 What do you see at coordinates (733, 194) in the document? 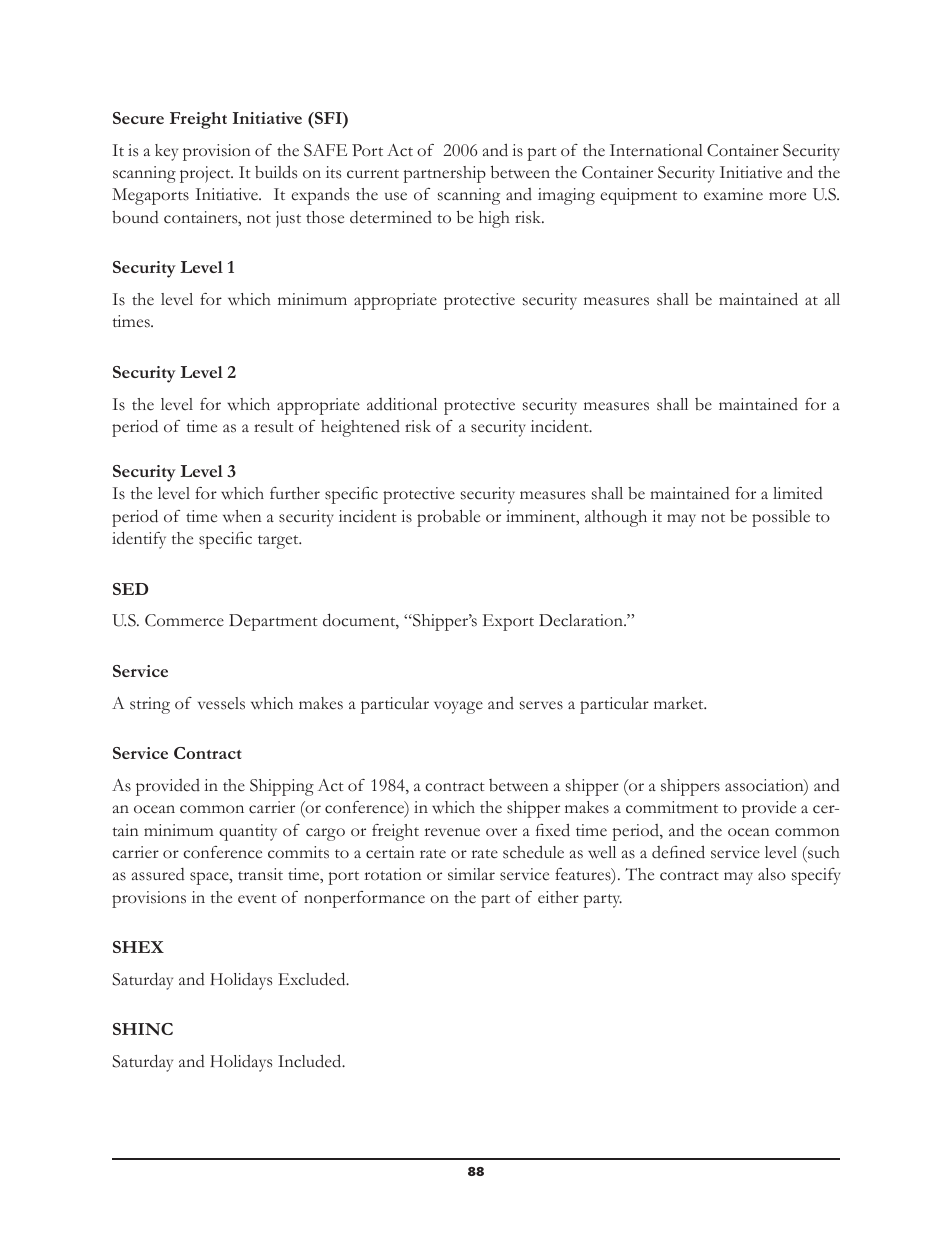
I see `examine` at bounding box center [733, 194].
